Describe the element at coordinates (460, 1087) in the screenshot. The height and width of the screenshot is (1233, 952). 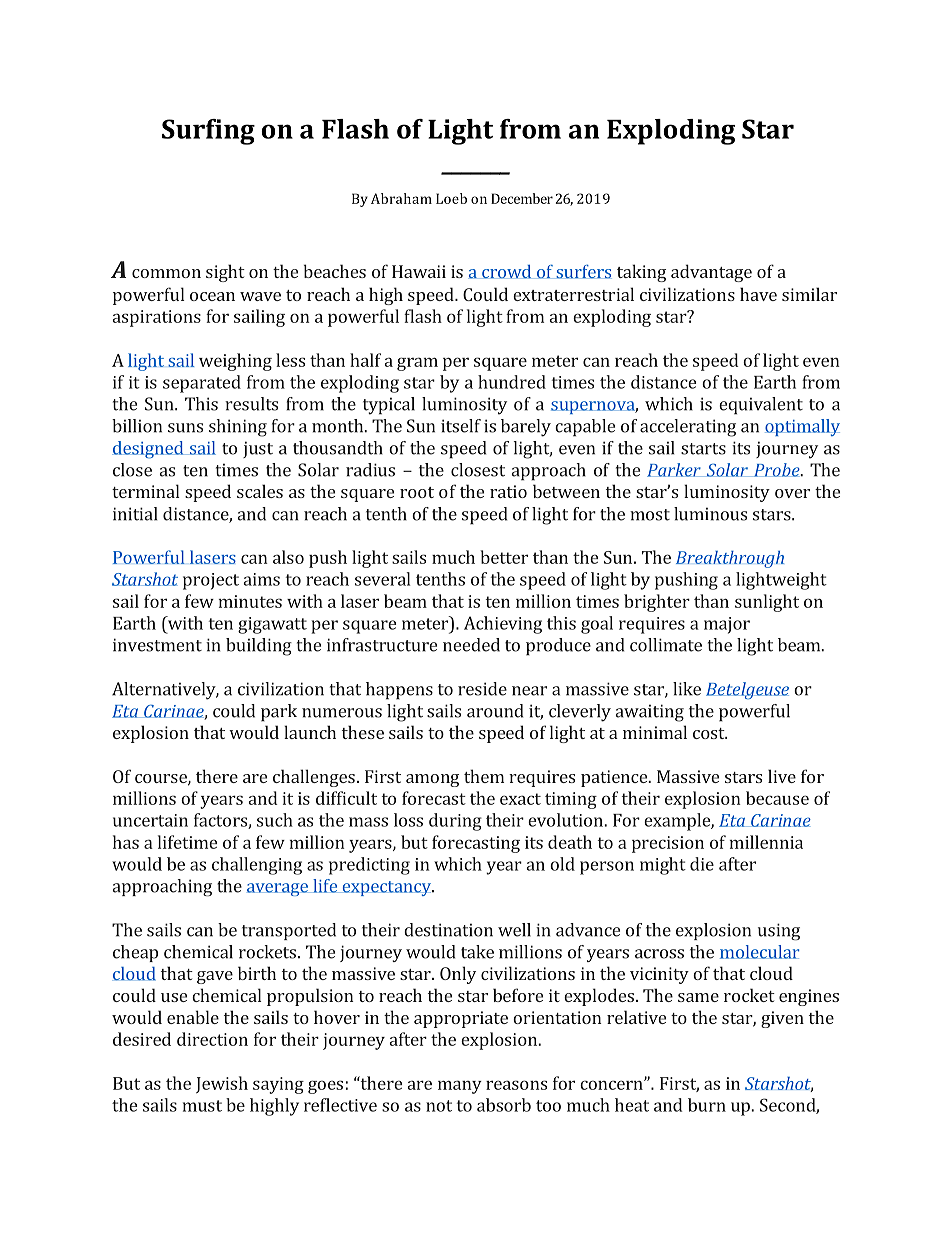
I see `many` at that location.
